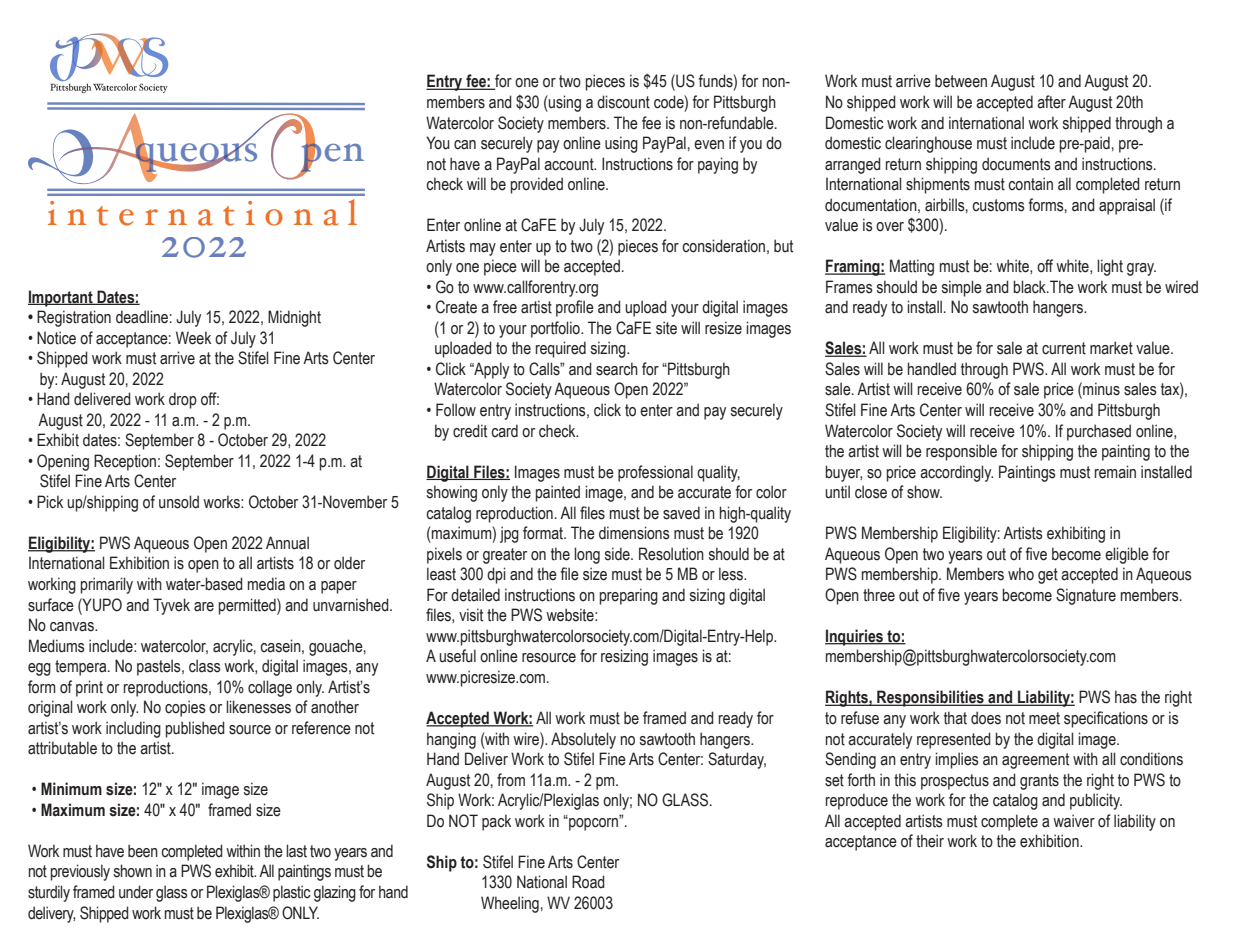 The height and width of the screenshot is (952, 1233). Describe the element at coordinates (930, 841) in the screenshot. I see `their` at that location.
